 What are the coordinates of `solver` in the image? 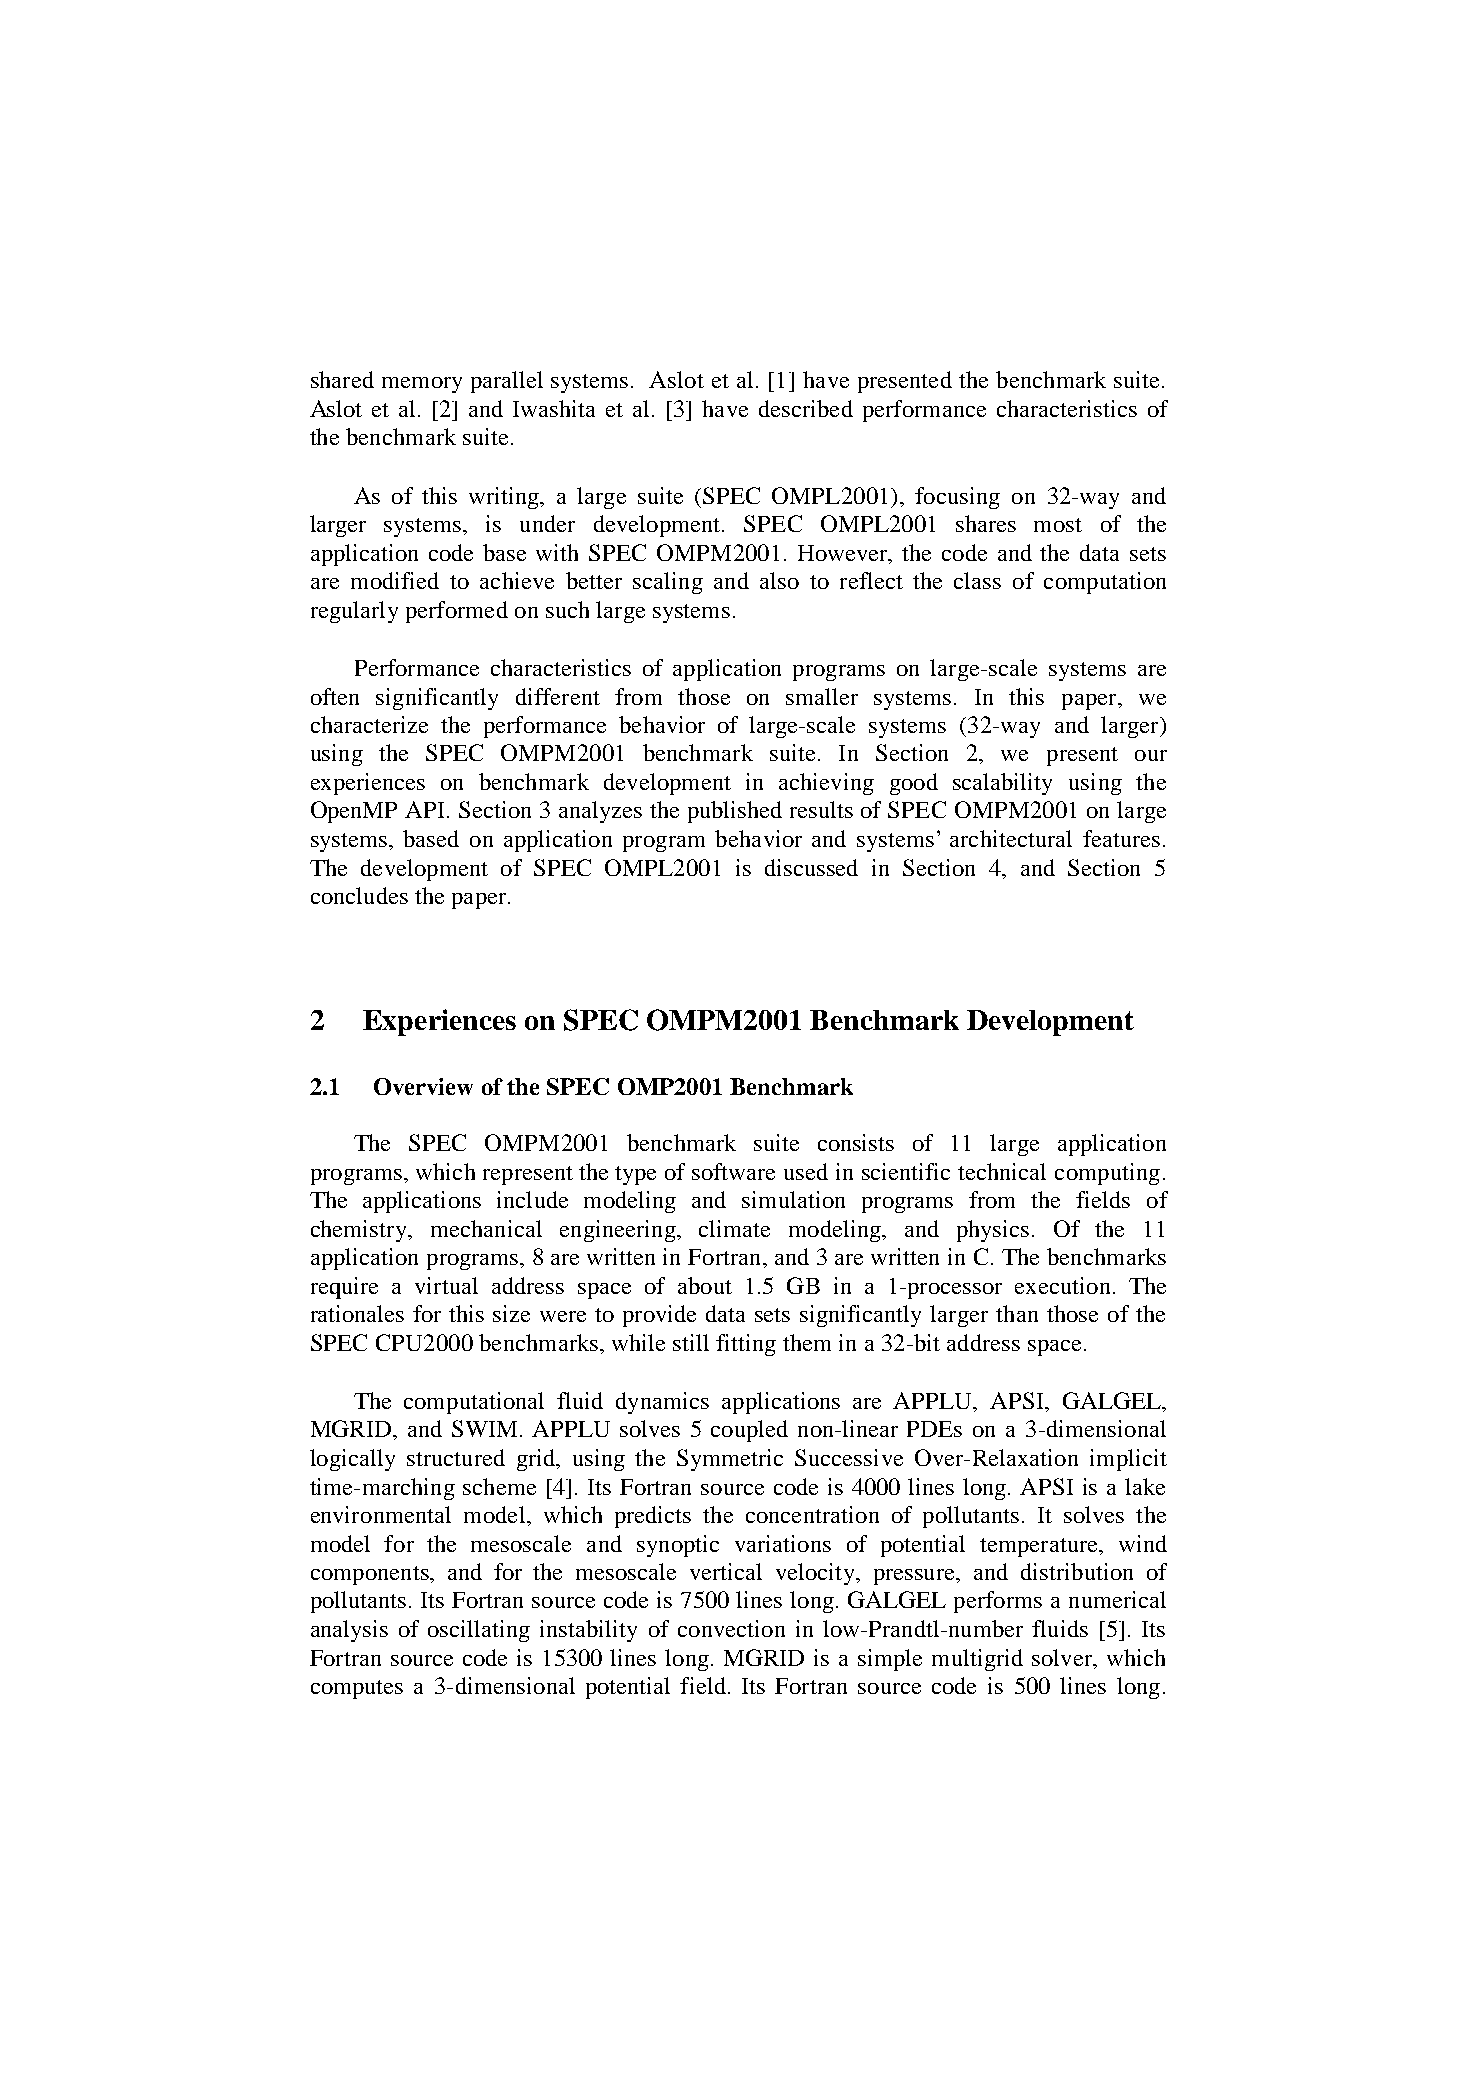 It's located at (1063, 1657).
